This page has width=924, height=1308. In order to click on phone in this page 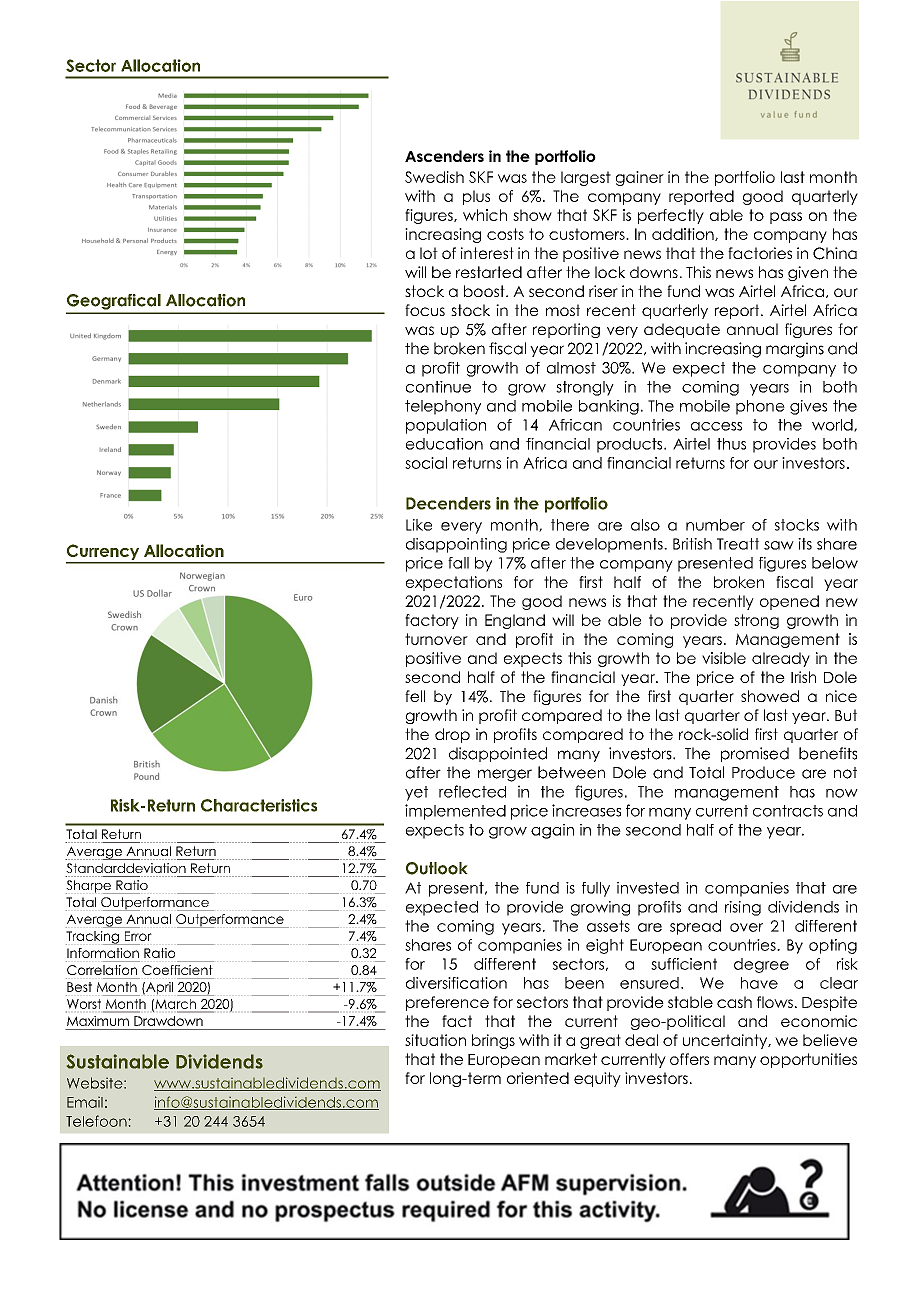, I will do `click(760, 407)`.
